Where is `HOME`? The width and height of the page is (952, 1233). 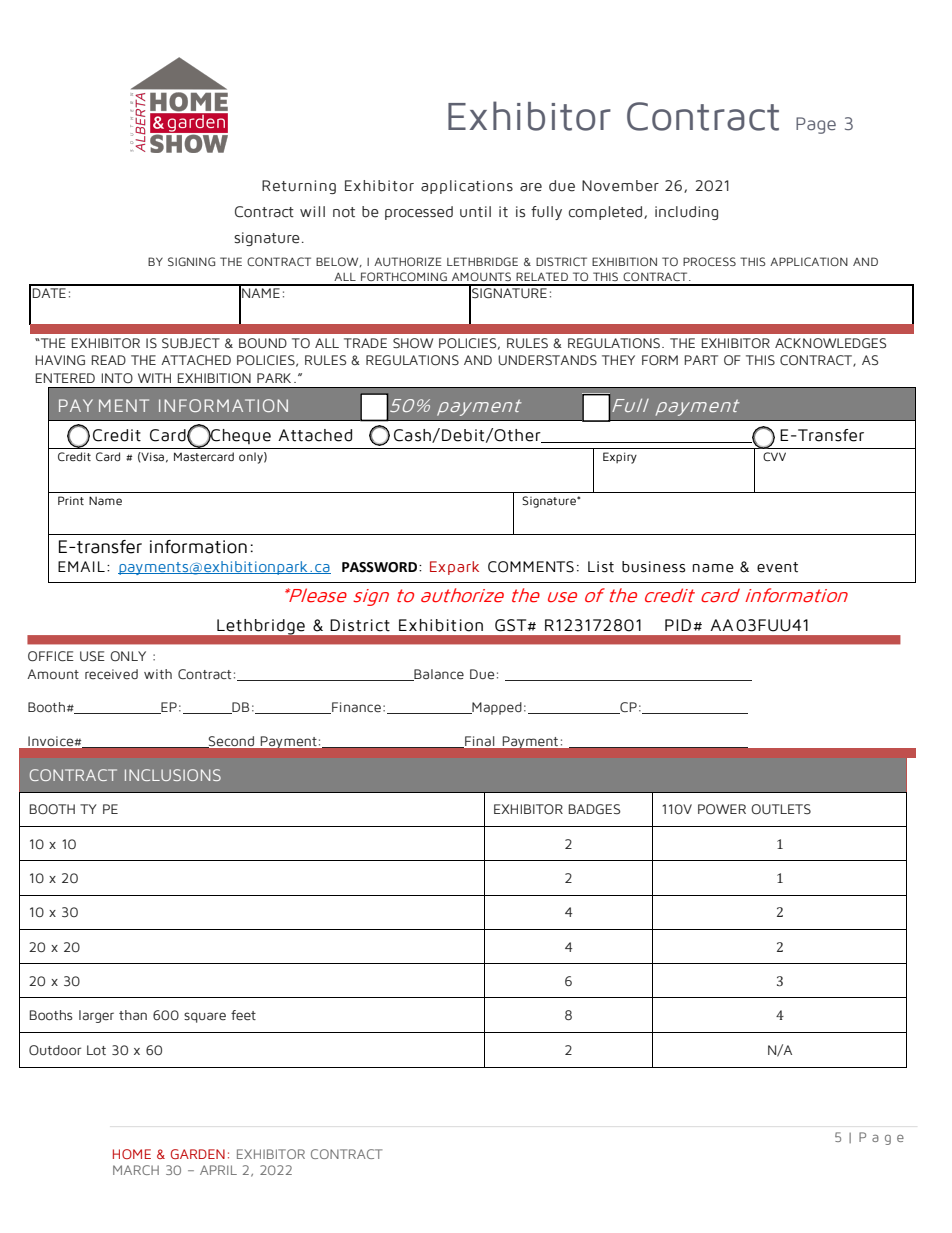 HOME is located at coordinates (132, 1154).
